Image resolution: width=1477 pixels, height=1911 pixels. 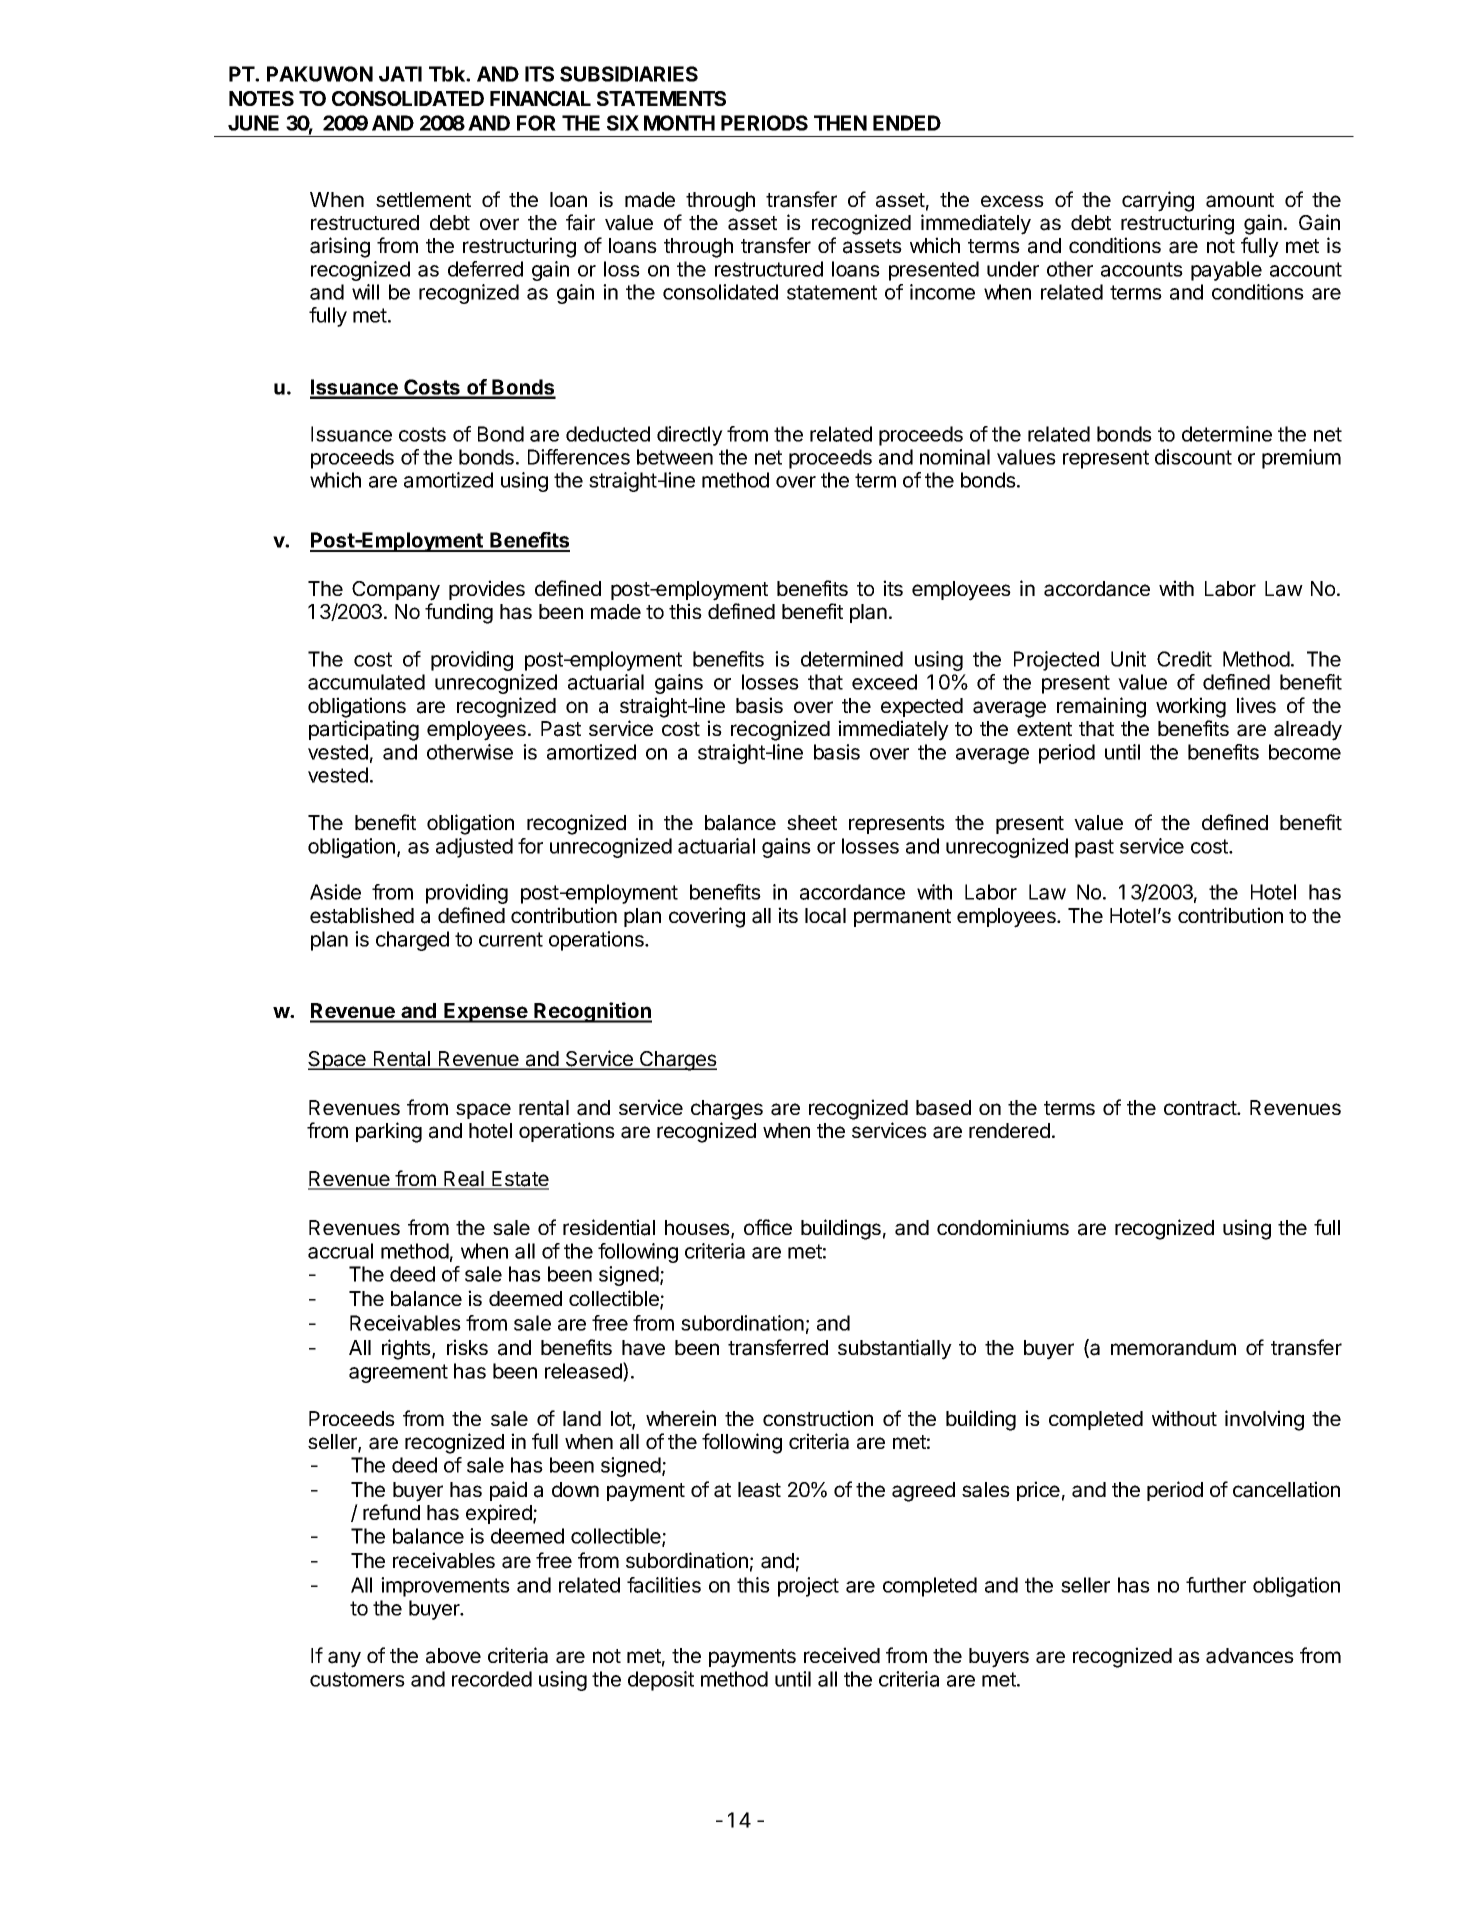 I want to click on local, so click(x=825, y=916).
